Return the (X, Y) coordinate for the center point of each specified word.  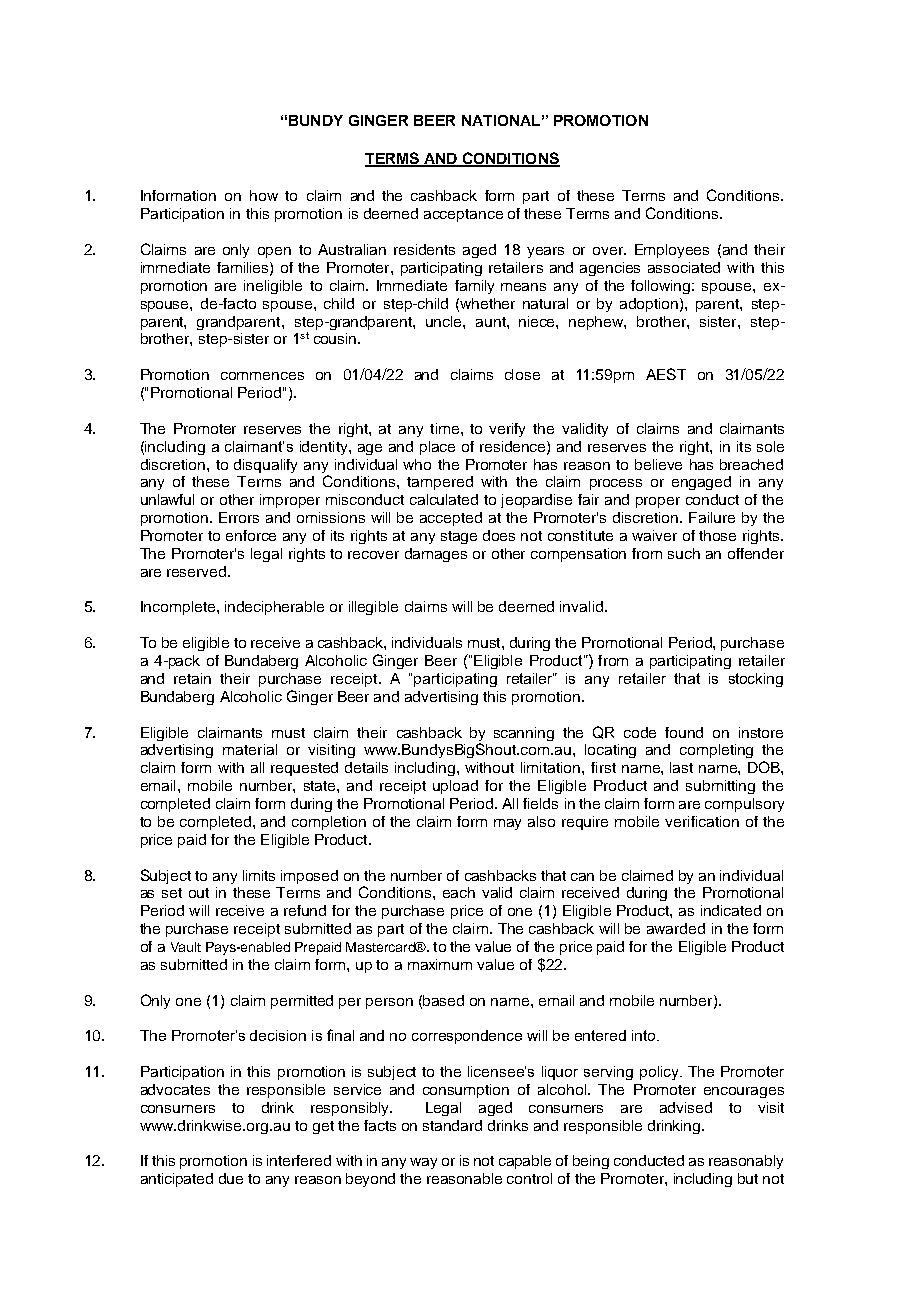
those (717, 535)
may (507, 824)
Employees (672, 251)
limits (259, 875)
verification (702, 821)
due (231, 1178)
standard (452, 1125)
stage (459, 537)
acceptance (463, 215)
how (264, 195)
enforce (251, 535)
